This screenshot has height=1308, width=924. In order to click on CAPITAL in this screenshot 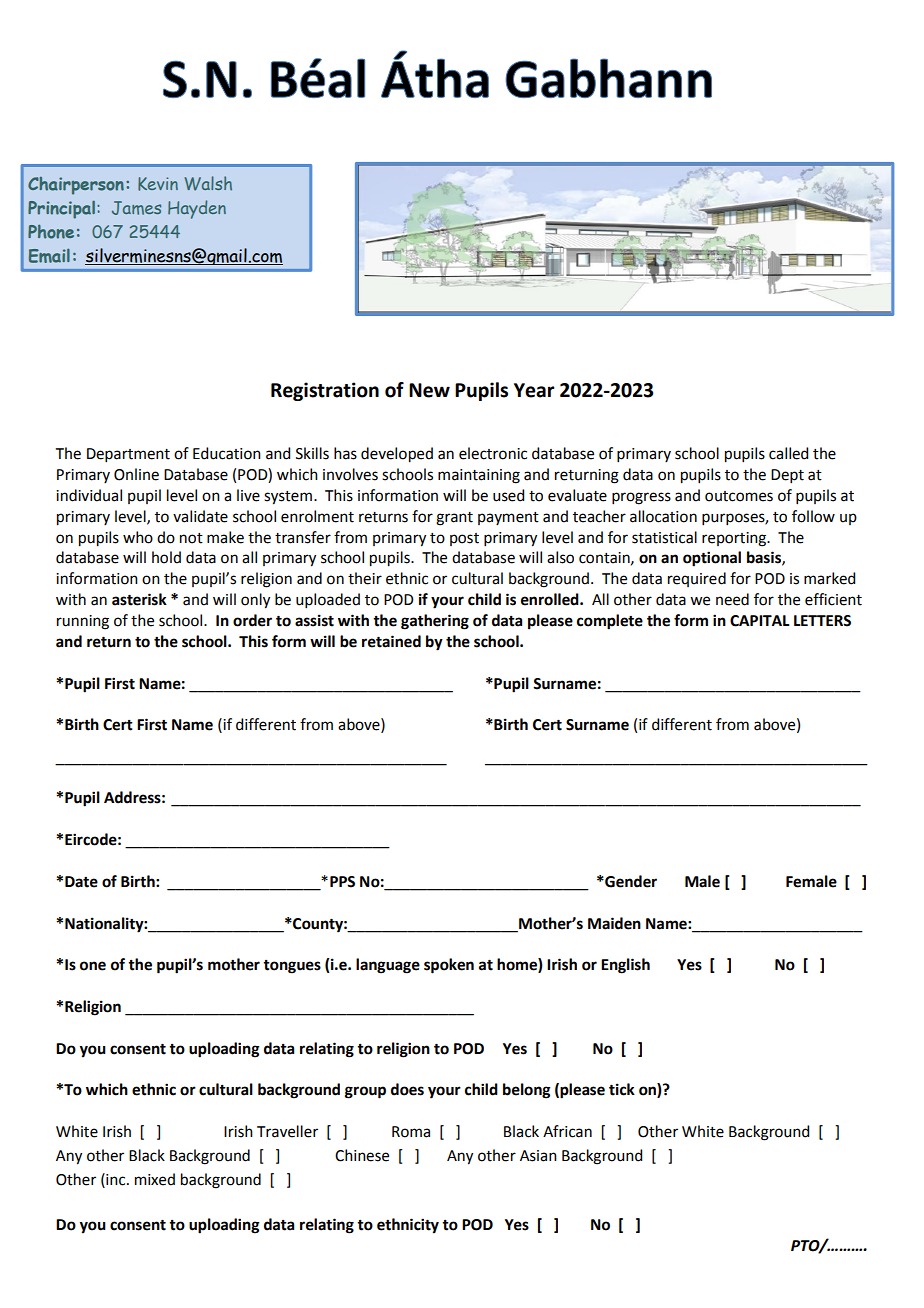, I will do `click(760, 621)`.
